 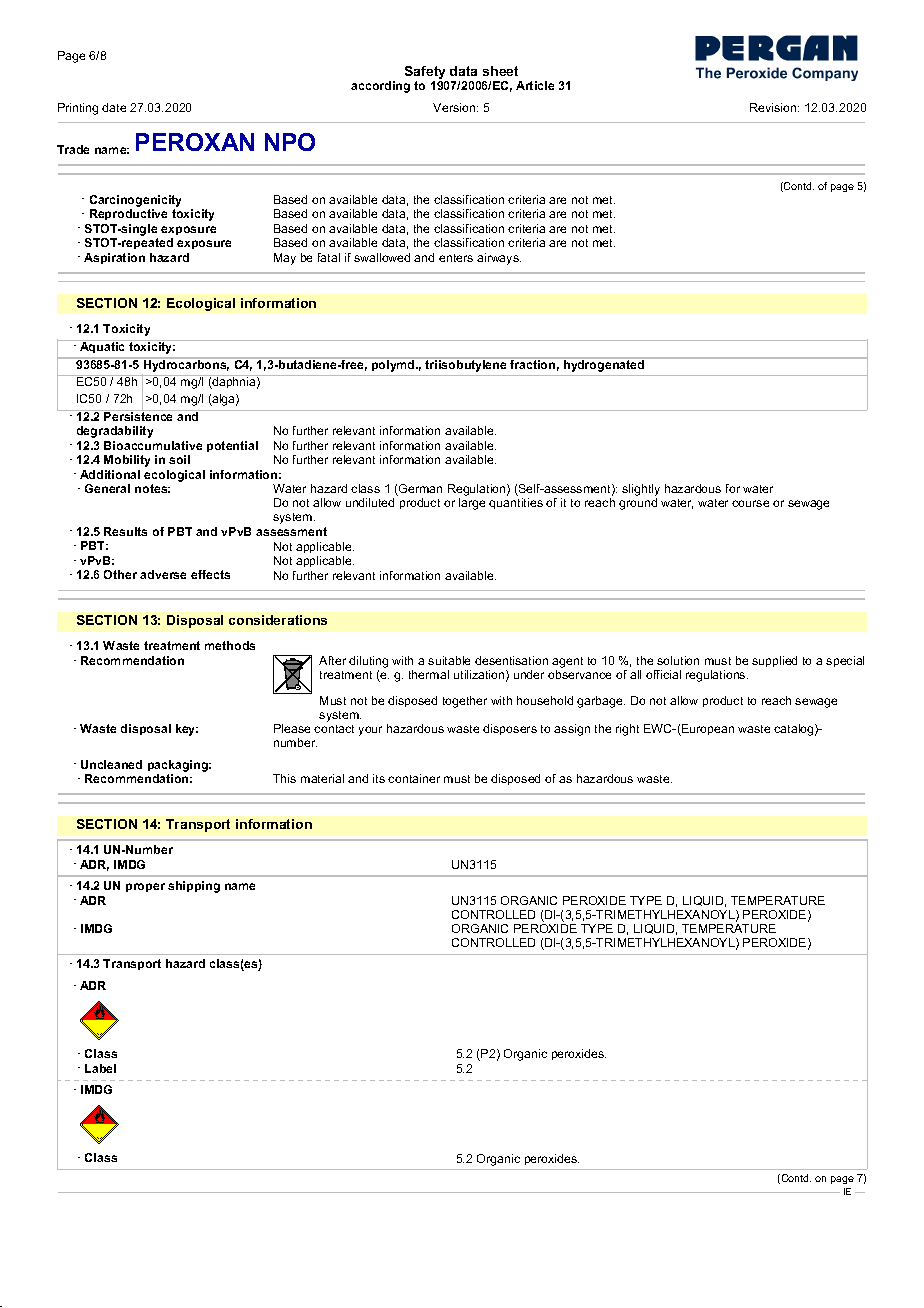 I want to click on date, so click(x=114, y=107).
